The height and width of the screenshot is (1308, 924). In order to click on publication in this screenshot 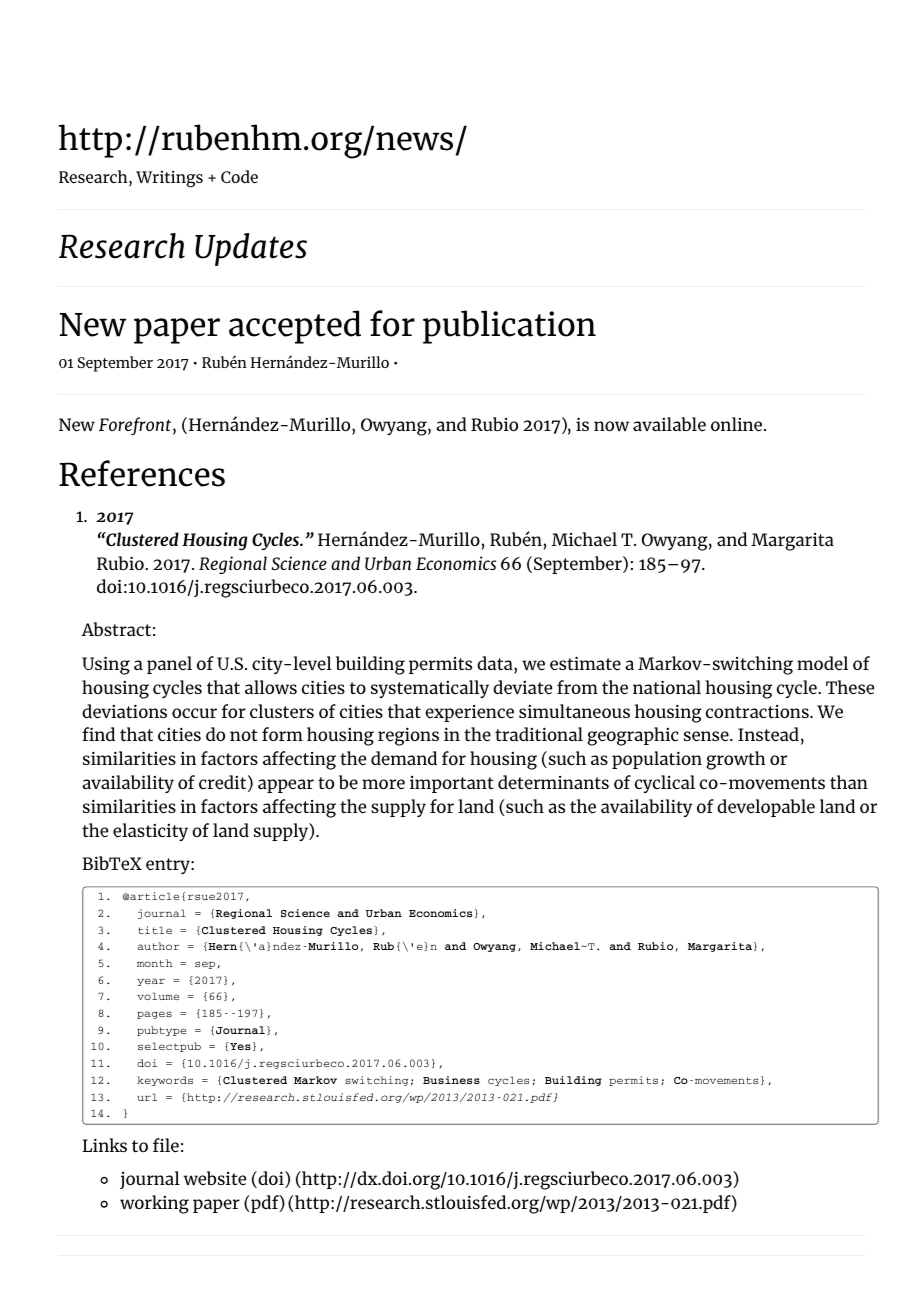, I will do `click(509, 327)`.
